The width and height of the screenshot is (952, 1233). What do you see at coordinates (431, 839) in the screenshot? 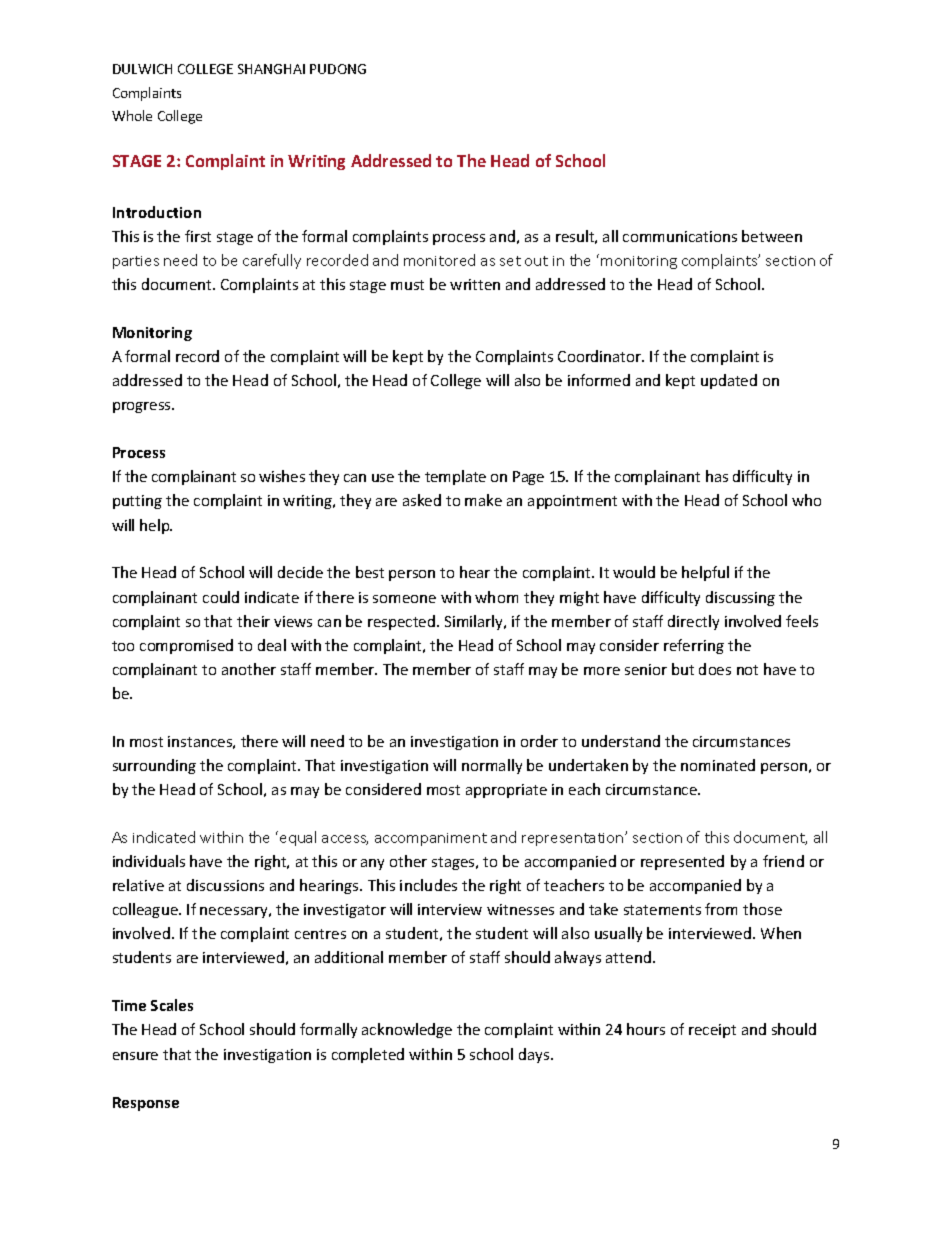
I see `accompaniment` at bounding box center [431, 839].
